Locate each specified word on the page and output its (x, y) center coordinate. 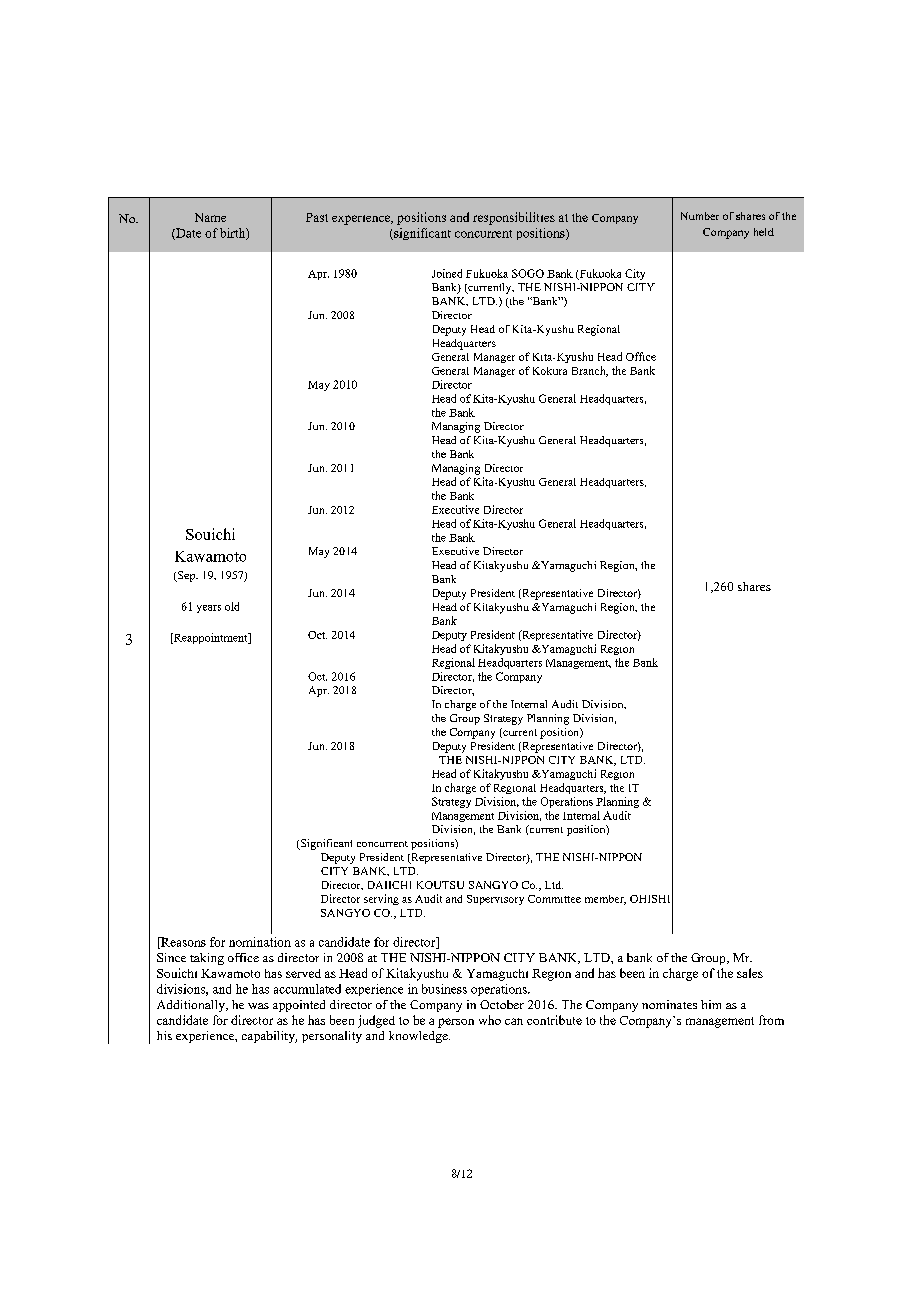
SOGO (528, 273)
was (258, 1006)
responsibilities (514, 218)
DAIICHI (389, 885)
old (232, 606)
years (209, 609)
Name (210, 217)
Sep (187, 576)
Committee (554, 899)
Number (700, 216)
